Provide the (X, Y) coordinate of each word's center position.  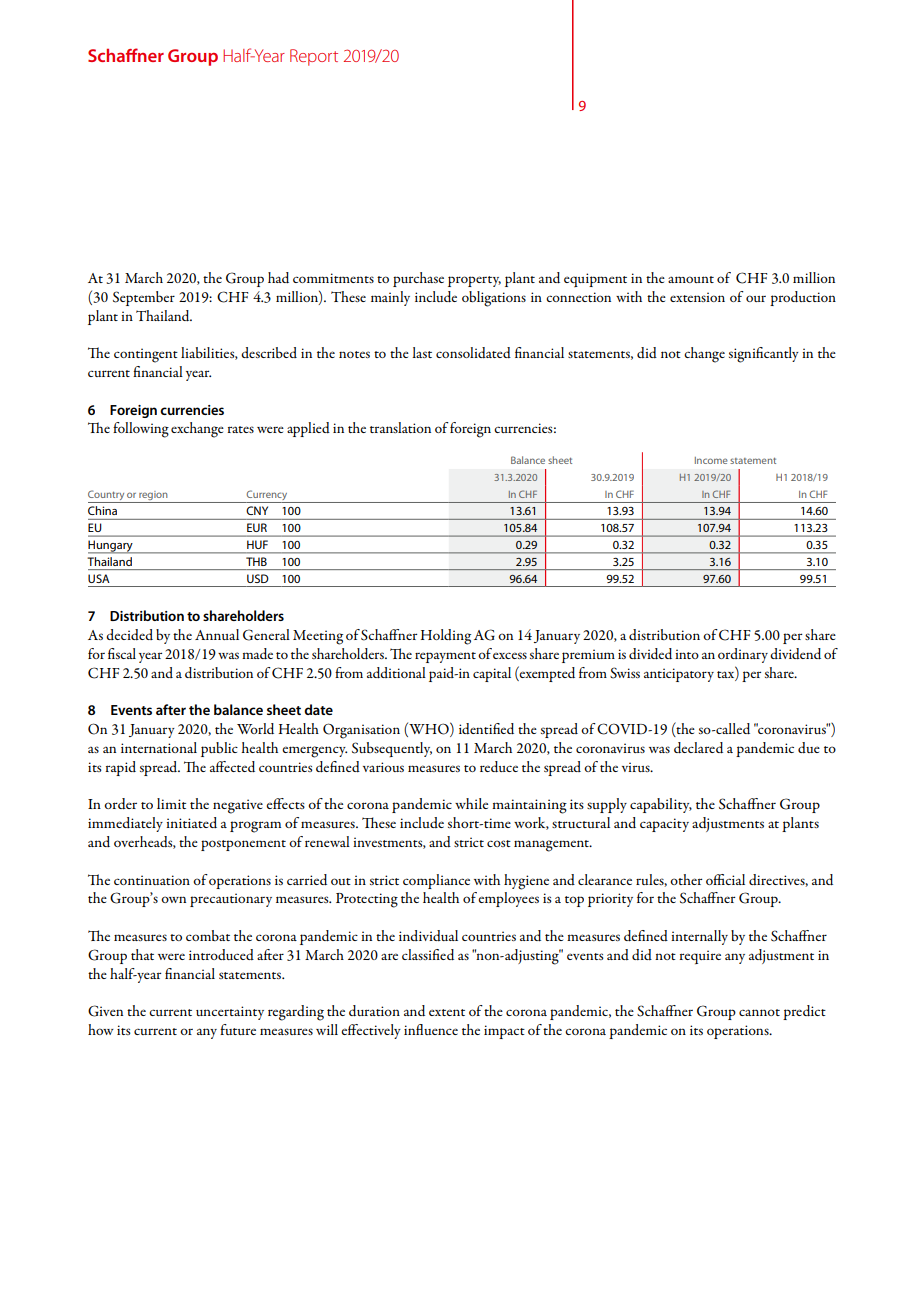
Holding (445, 637)
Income (711, 460)
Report (314, 57)
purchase (418, 279)
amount (691, 279)
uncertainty (230, 1013)
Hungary (111, 547)
